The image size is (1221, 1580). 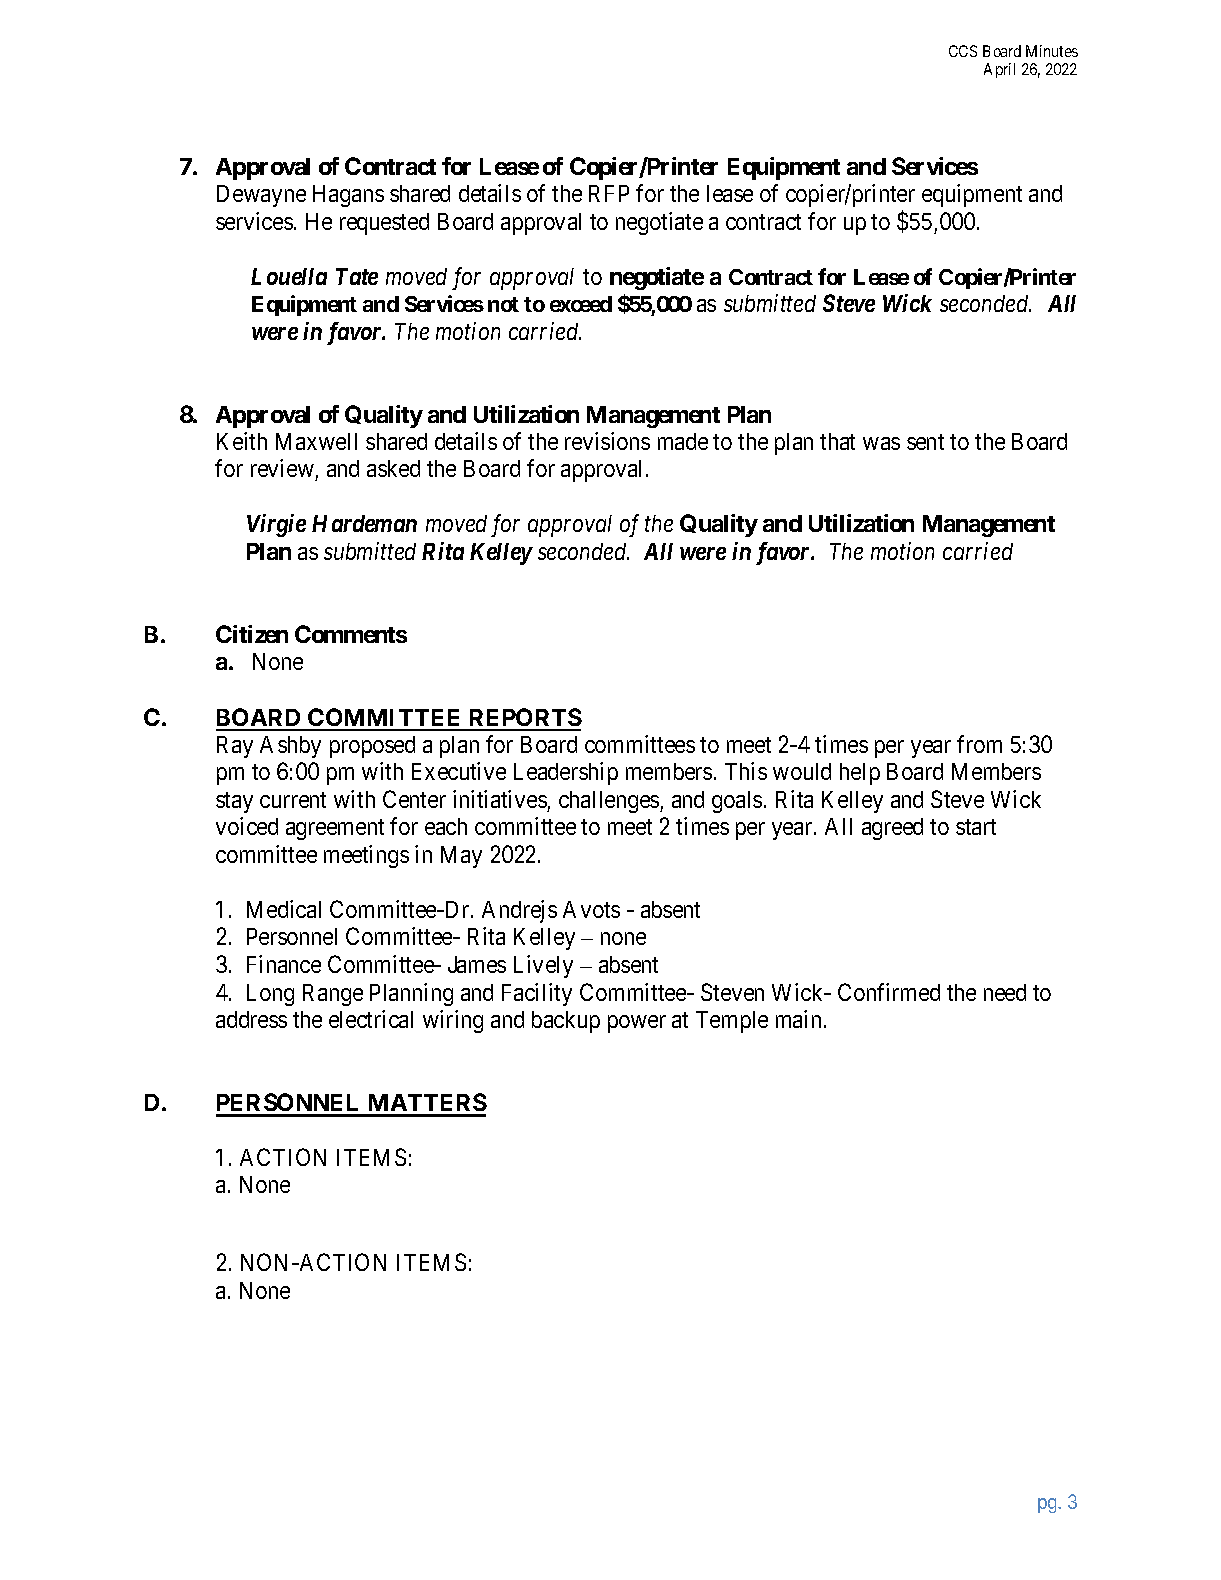 What do you see at coordinates (333, 995) in the screenshot?
I see `Range` at bounding box center [333, 995].
